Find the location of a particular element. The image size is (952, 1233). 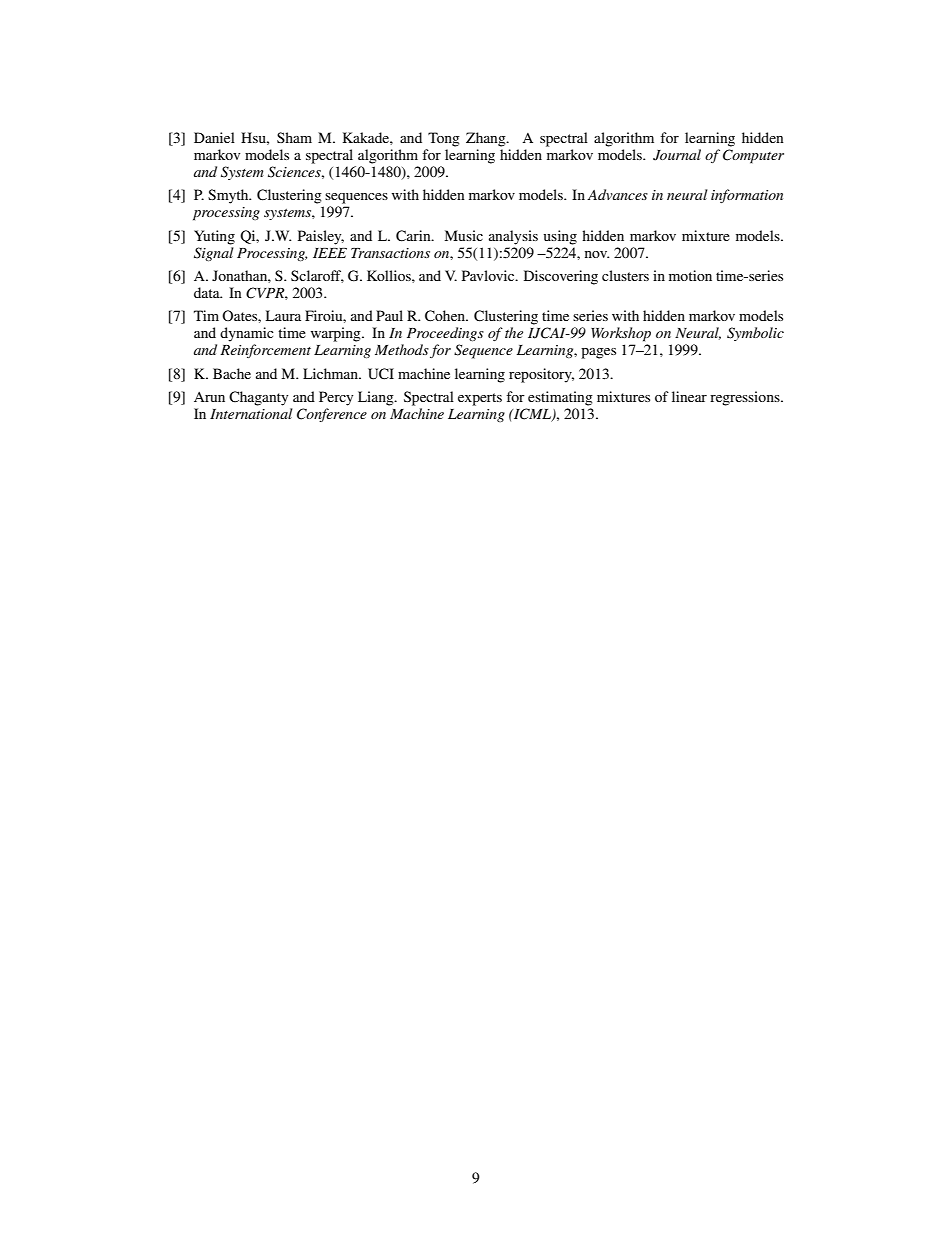

Journal is located at coordinates (677, 155).
